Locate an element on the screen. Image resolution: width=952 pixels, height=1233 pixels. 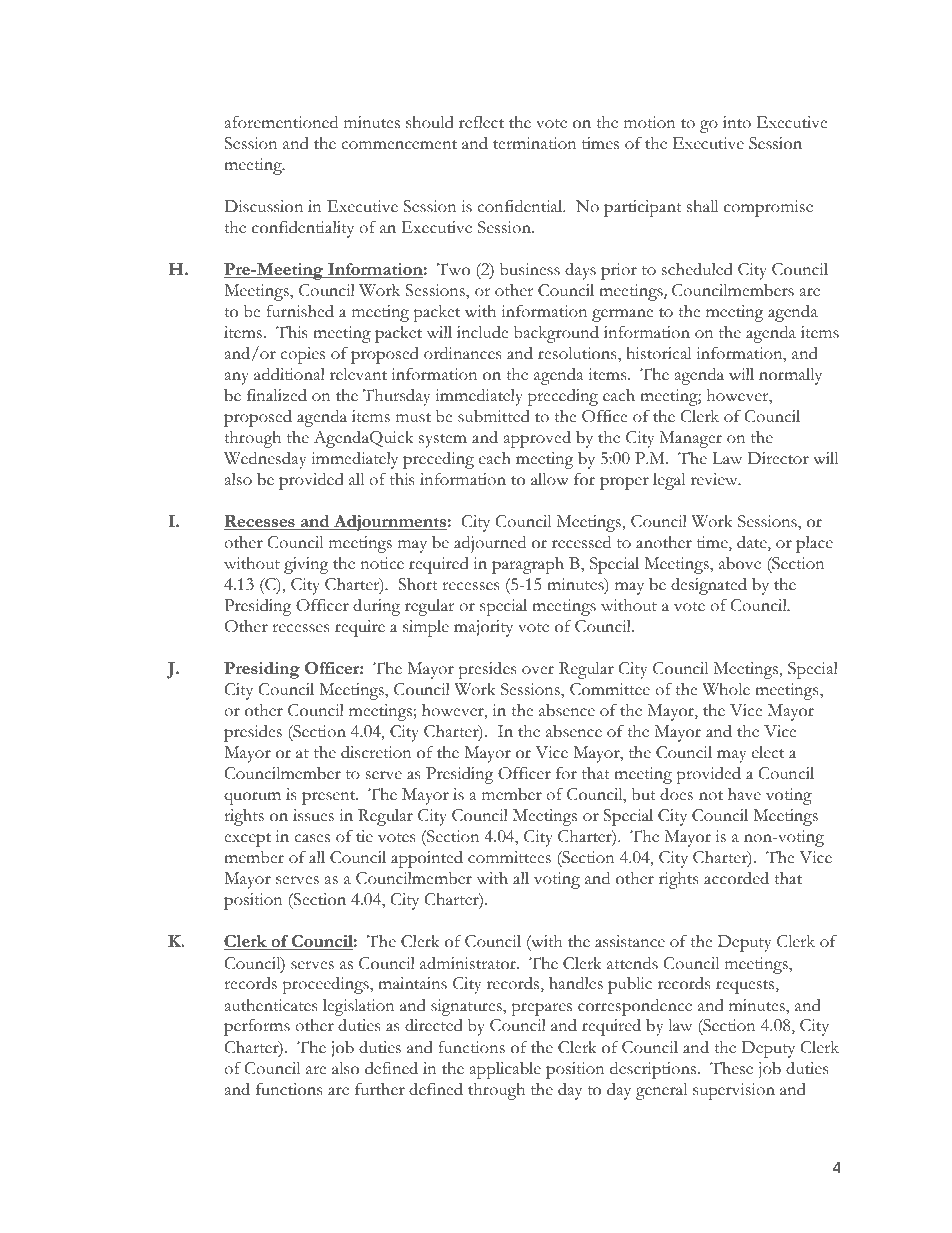
Director is located at coordinates (778, 458).
